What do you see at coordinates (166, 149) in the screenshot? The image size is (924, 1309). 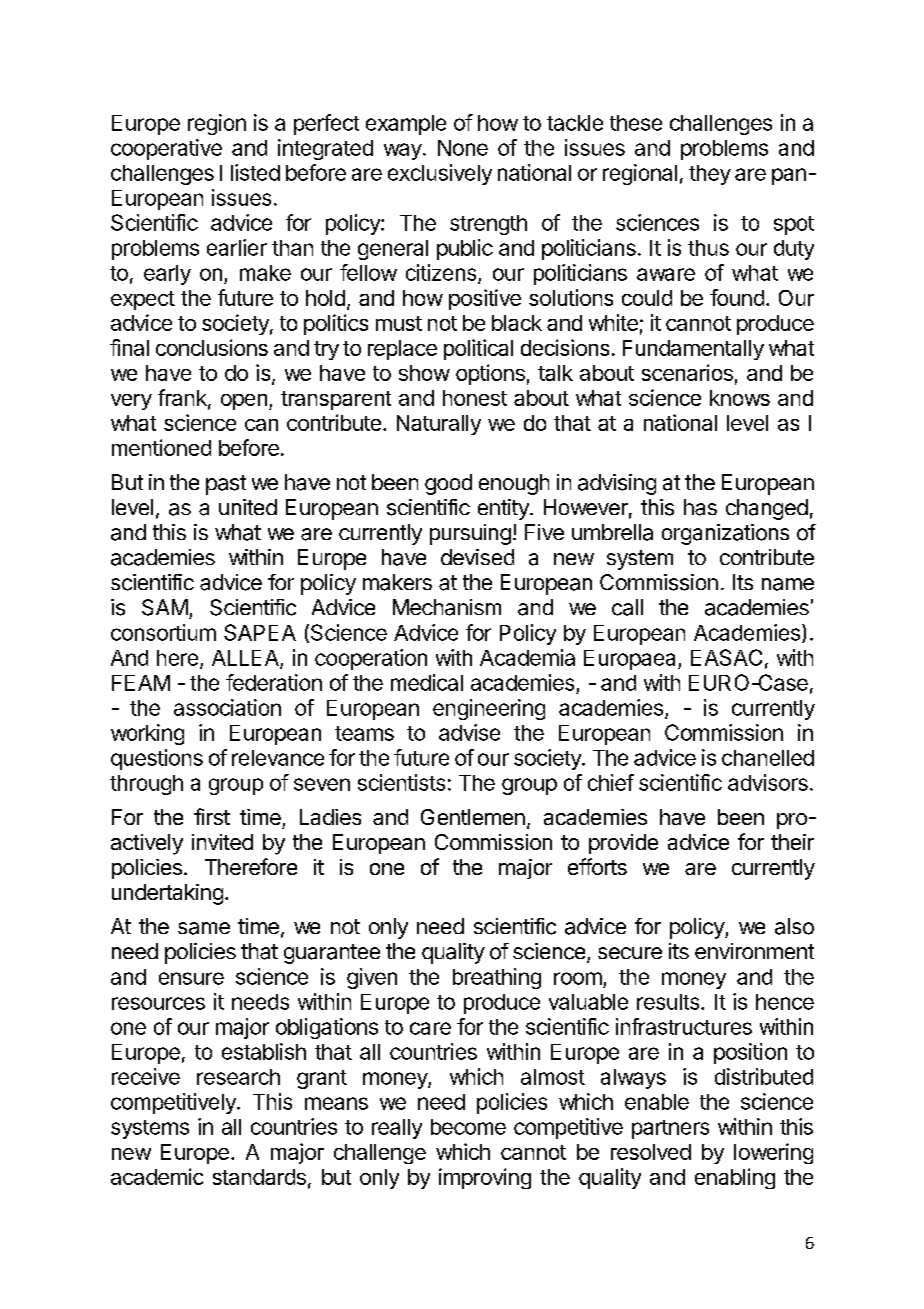 I see `cooperative` at bounding box center [166, 149].
